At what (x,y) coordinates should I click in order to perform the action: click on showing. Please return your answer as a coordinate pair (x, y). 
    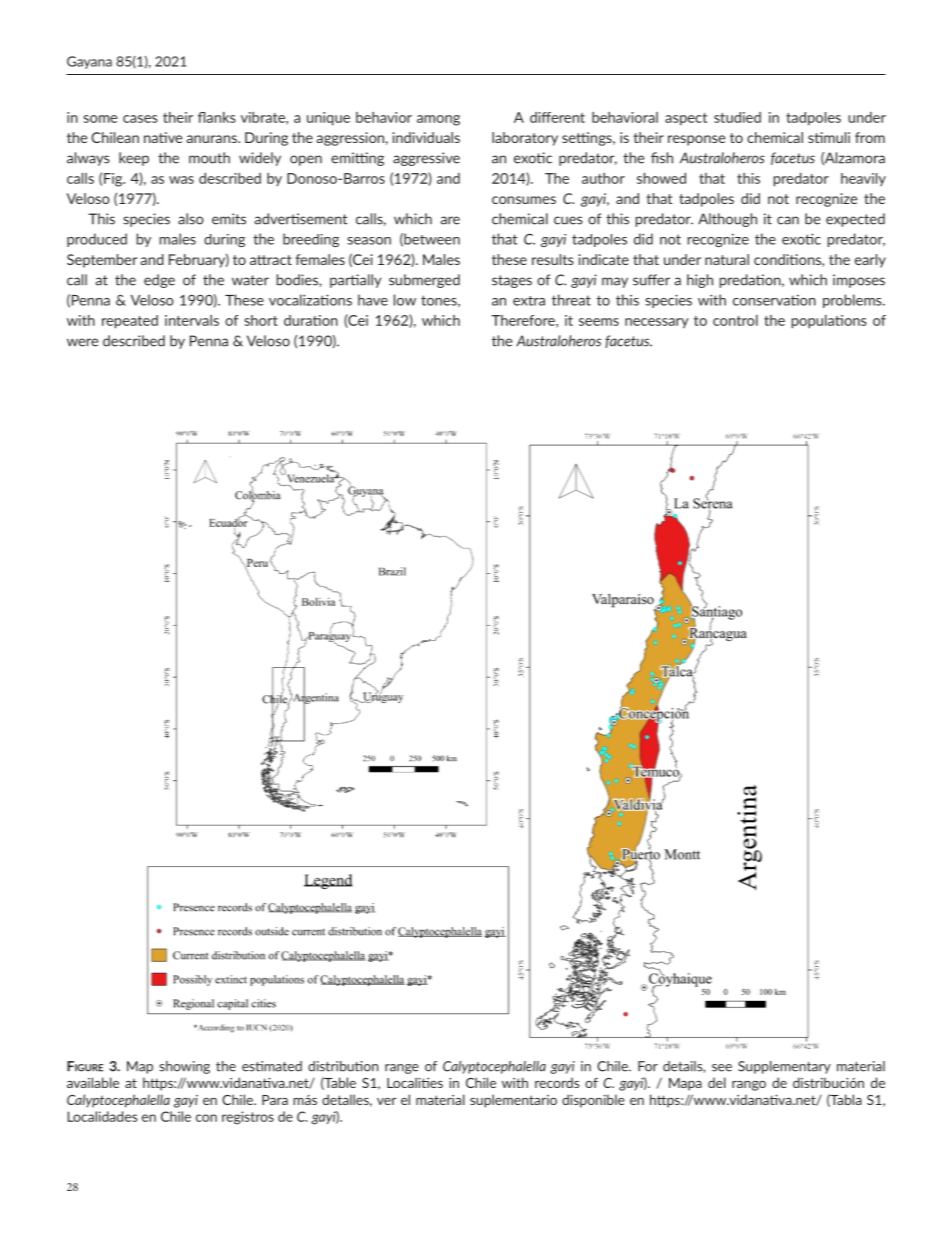
    Looking at the image, I should click on (184, 1067).
